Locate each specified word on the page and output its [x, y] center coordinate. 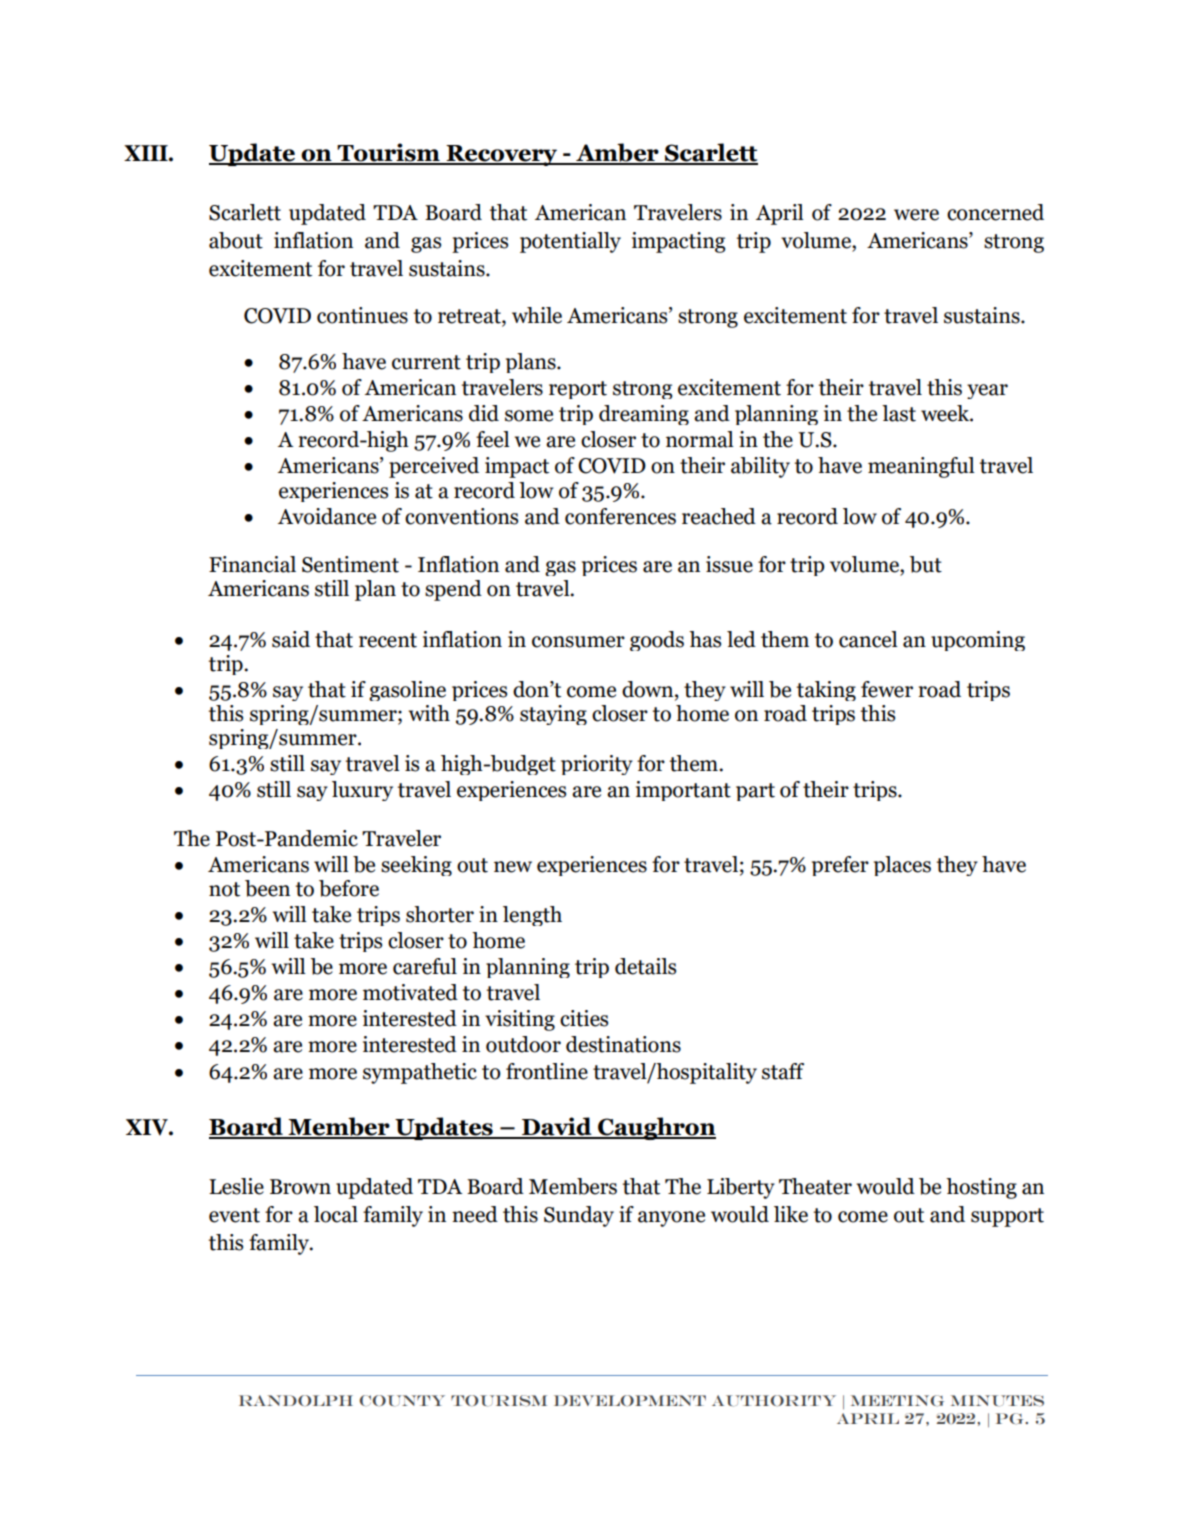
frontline [547, 1071]
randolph [296, 1400]
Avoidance [327, 516]
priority [597, 765]
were [916, 215]
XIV [148, 1127]
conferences [620, 516]
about [236, 240]
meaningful [921, 467]
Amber [617, 153]
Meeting [897, 1401]
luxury [362, 791]
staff [783, 1071]
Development [630, 1400]
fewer [887, 689]
